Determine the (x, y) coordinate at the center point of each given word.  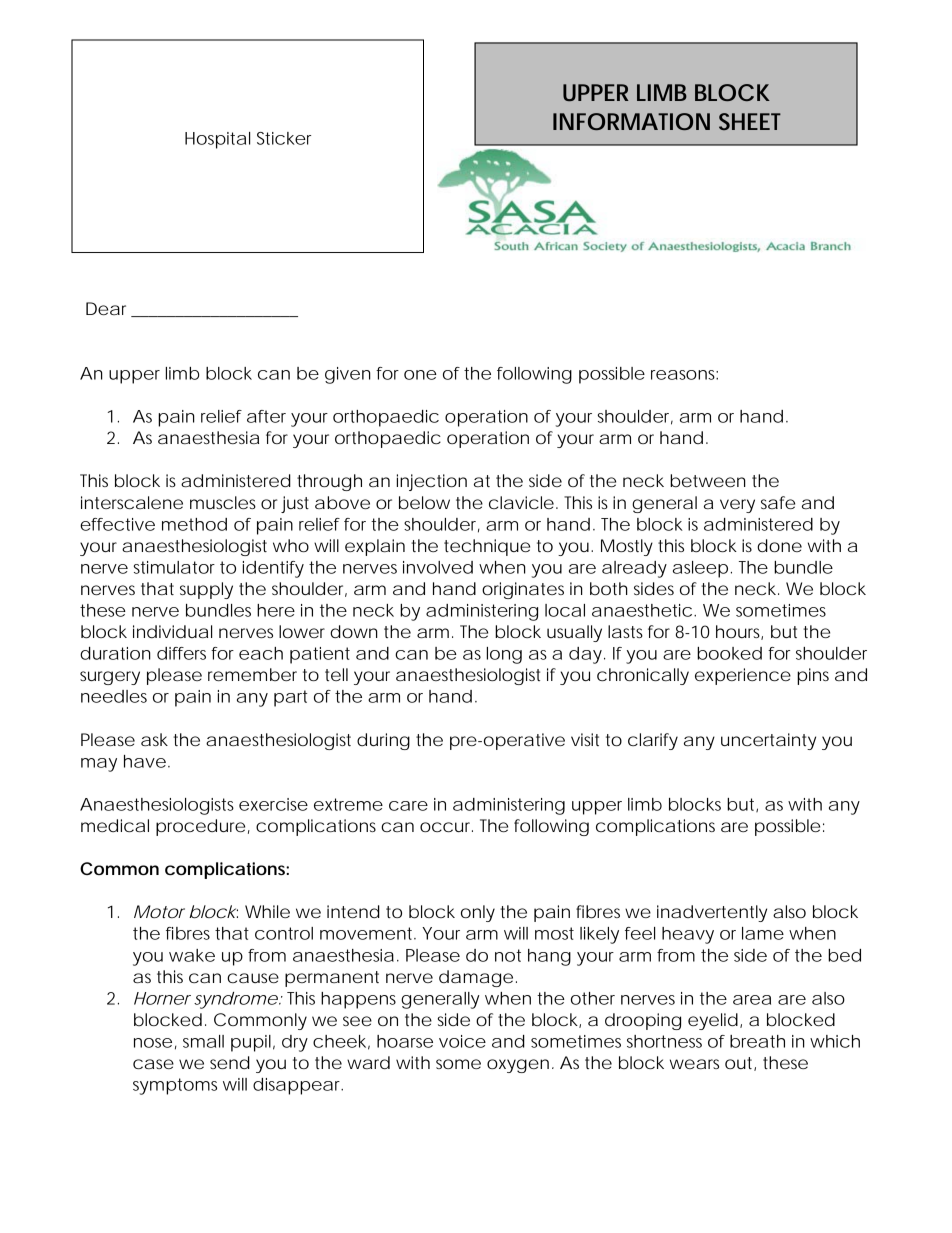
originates (523, 590)
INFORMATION (631, 121)
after (266, 416)
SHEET (750, 121)
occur (446, 827)
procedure (200, 827)
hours (739, 632)
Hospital (217, 140)
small (203, 1041)
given (348, 375)
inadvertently (712, 913)
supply (206, 590)
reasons (684, 375)
